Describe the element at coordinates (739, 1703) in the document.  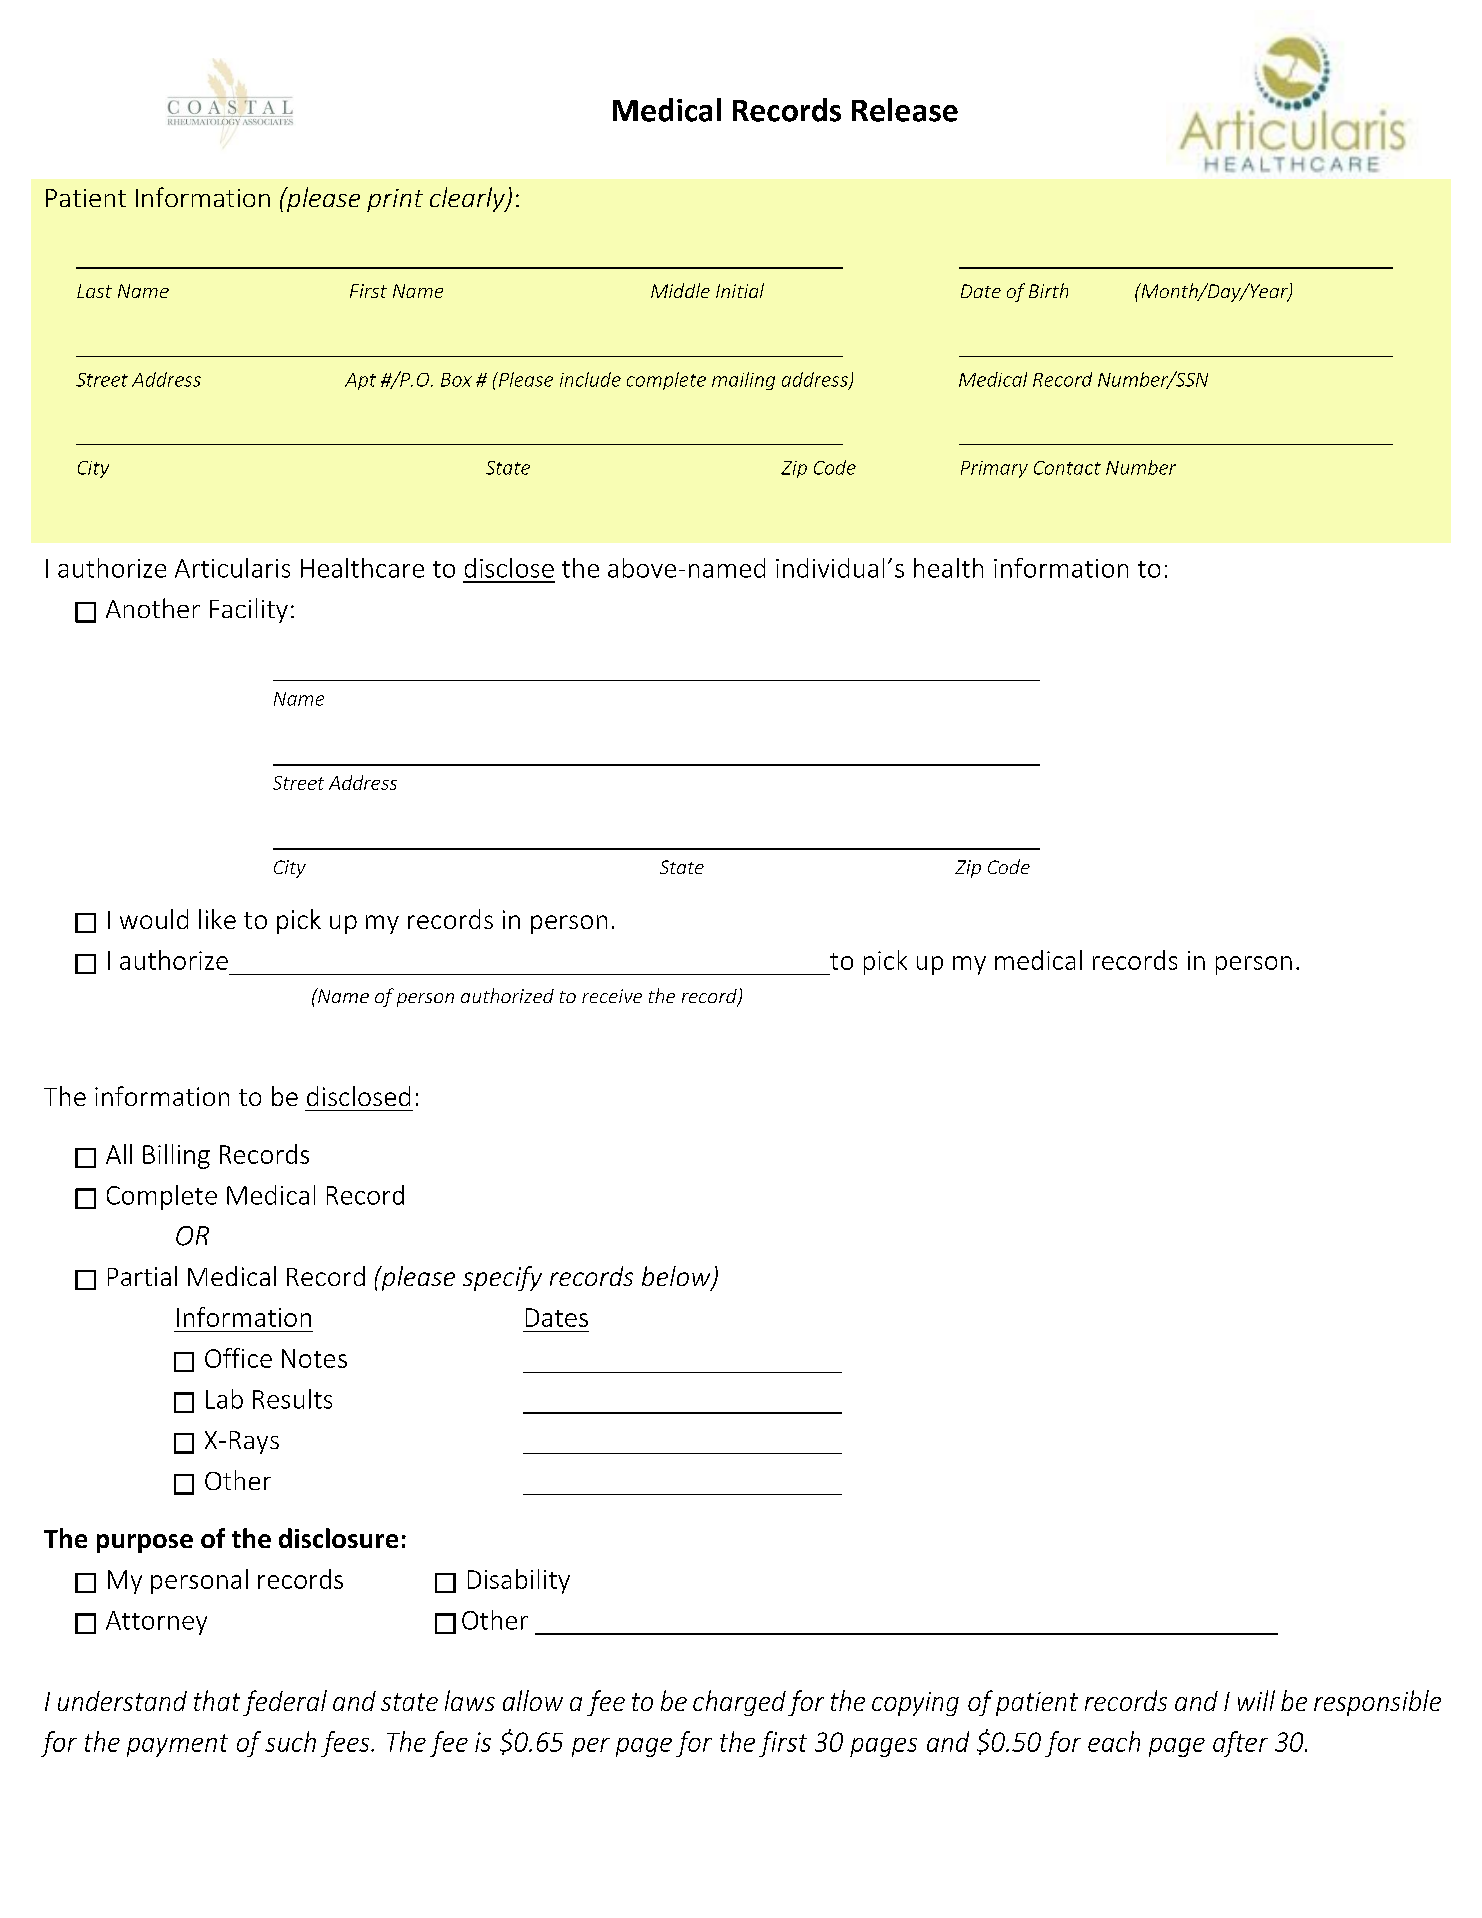
I see `charged` at that location.
